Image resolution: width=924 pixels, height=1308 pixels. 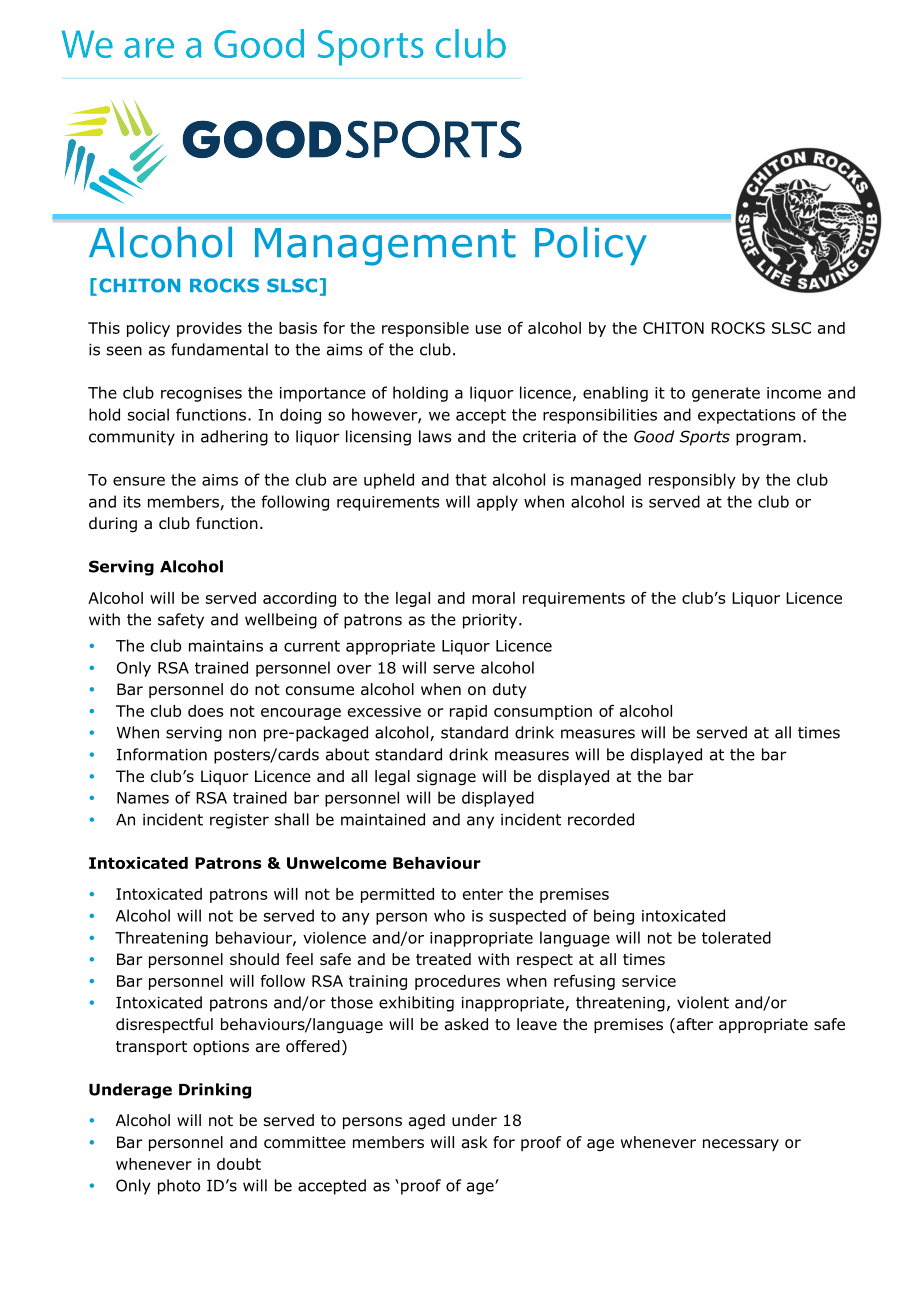 What do you see at coordinates (443, 959) in the document?
I see `treated` at bounding box center [443, 959].
